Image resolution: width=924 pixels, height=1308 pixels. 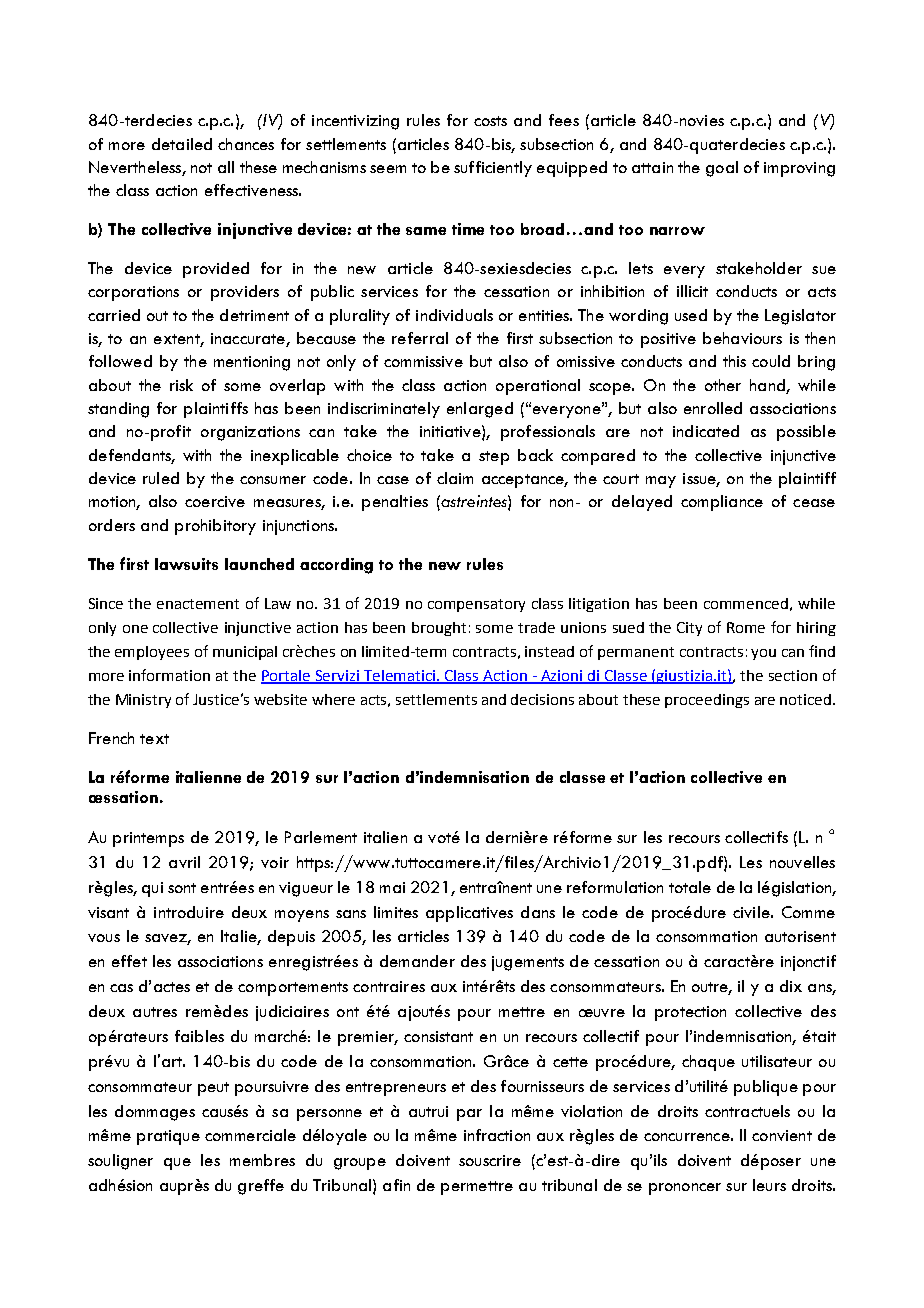 What do you see at coordinates (493, 169) in the screenshot?
I see `sufficiently` at bounding box center [493, 169].
